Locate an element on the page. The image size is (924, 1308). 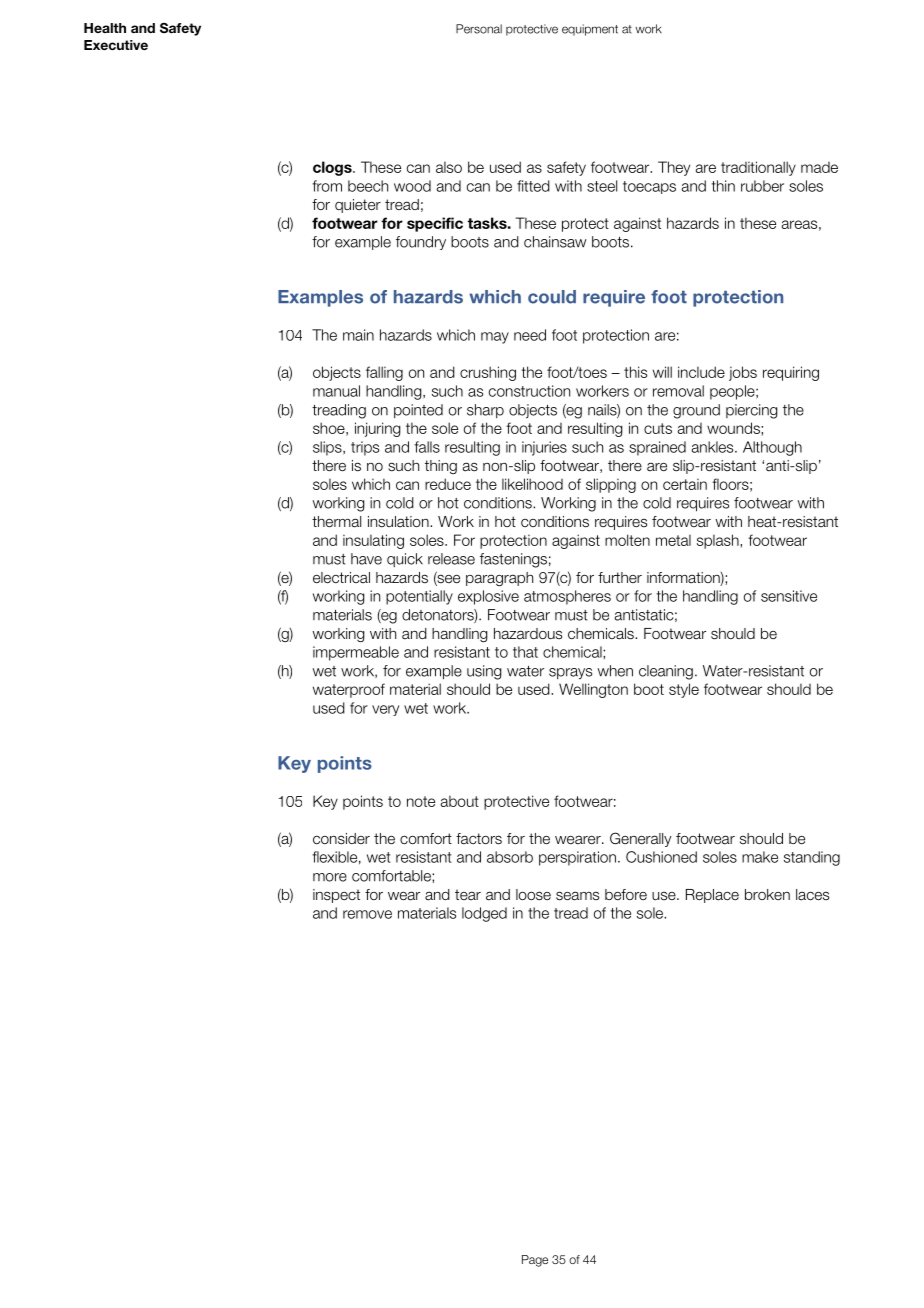
style is located at coordinates (684, 690).
